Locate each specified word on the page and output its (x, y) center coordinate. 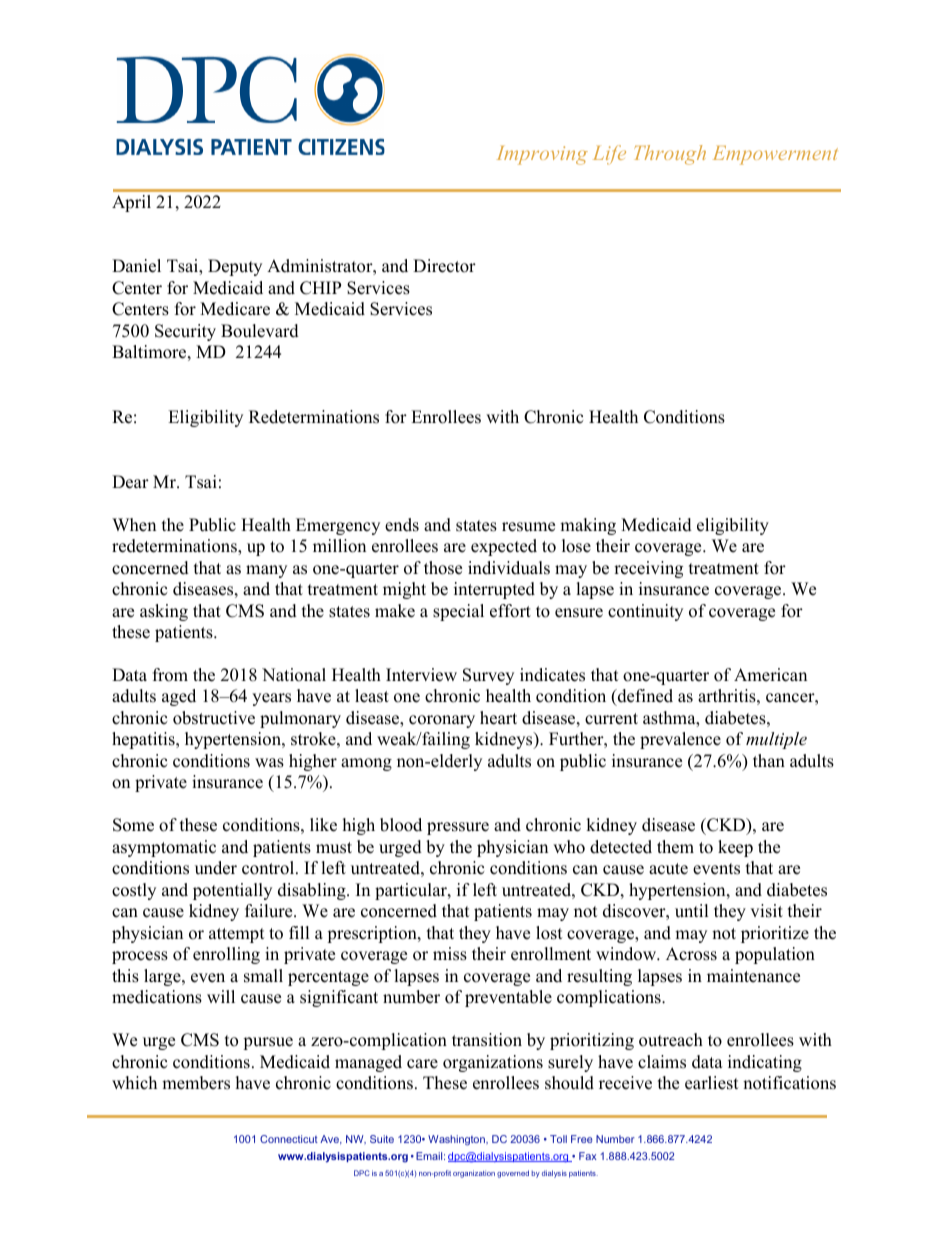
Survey (488, 676)
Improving (542, 155)
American (770, 675)
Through (670, 155)
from (170, 675)
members (196, 1083)
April (131, 203)
